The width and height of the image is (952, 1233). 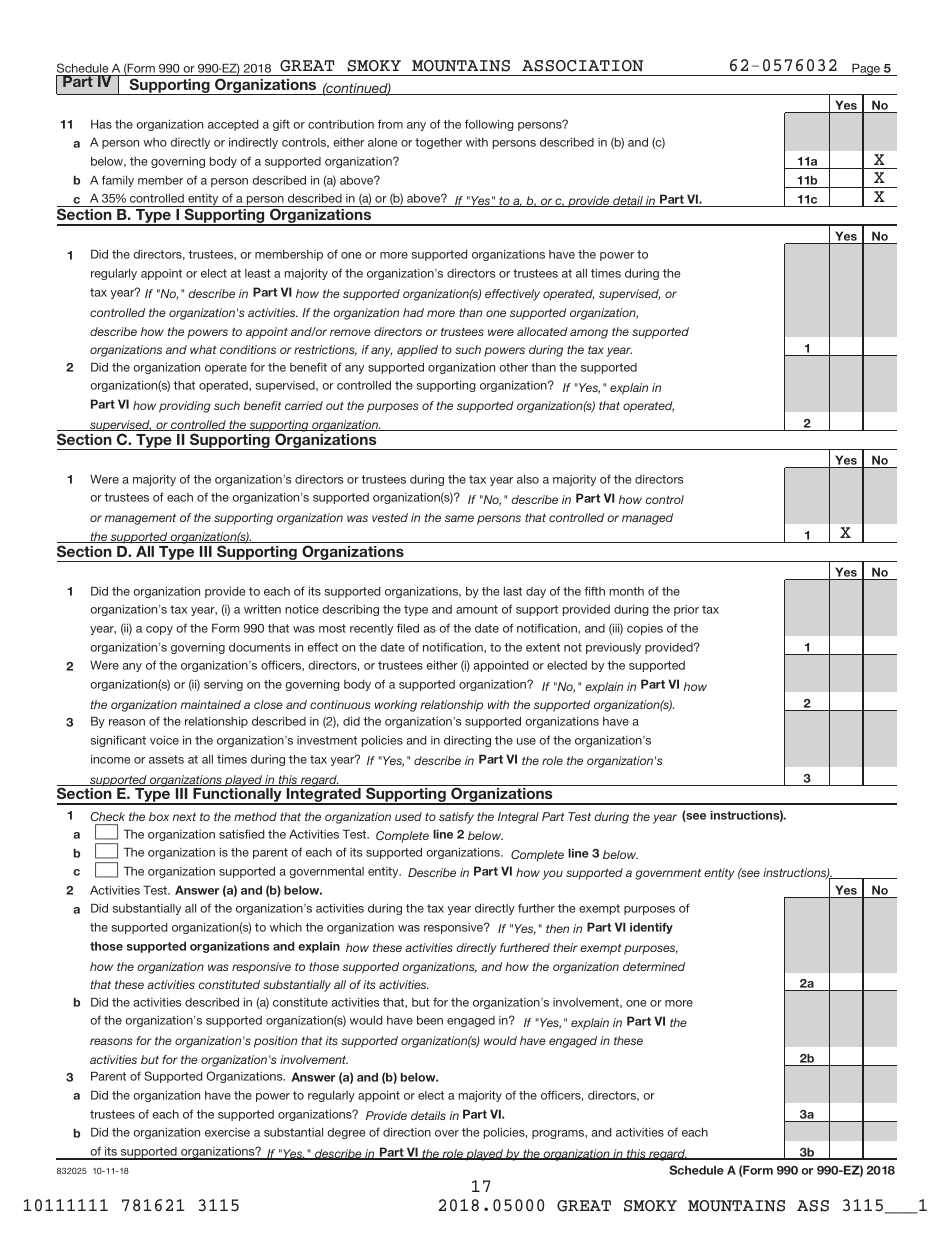 I want to click on other, so click(x=513, y=367).
